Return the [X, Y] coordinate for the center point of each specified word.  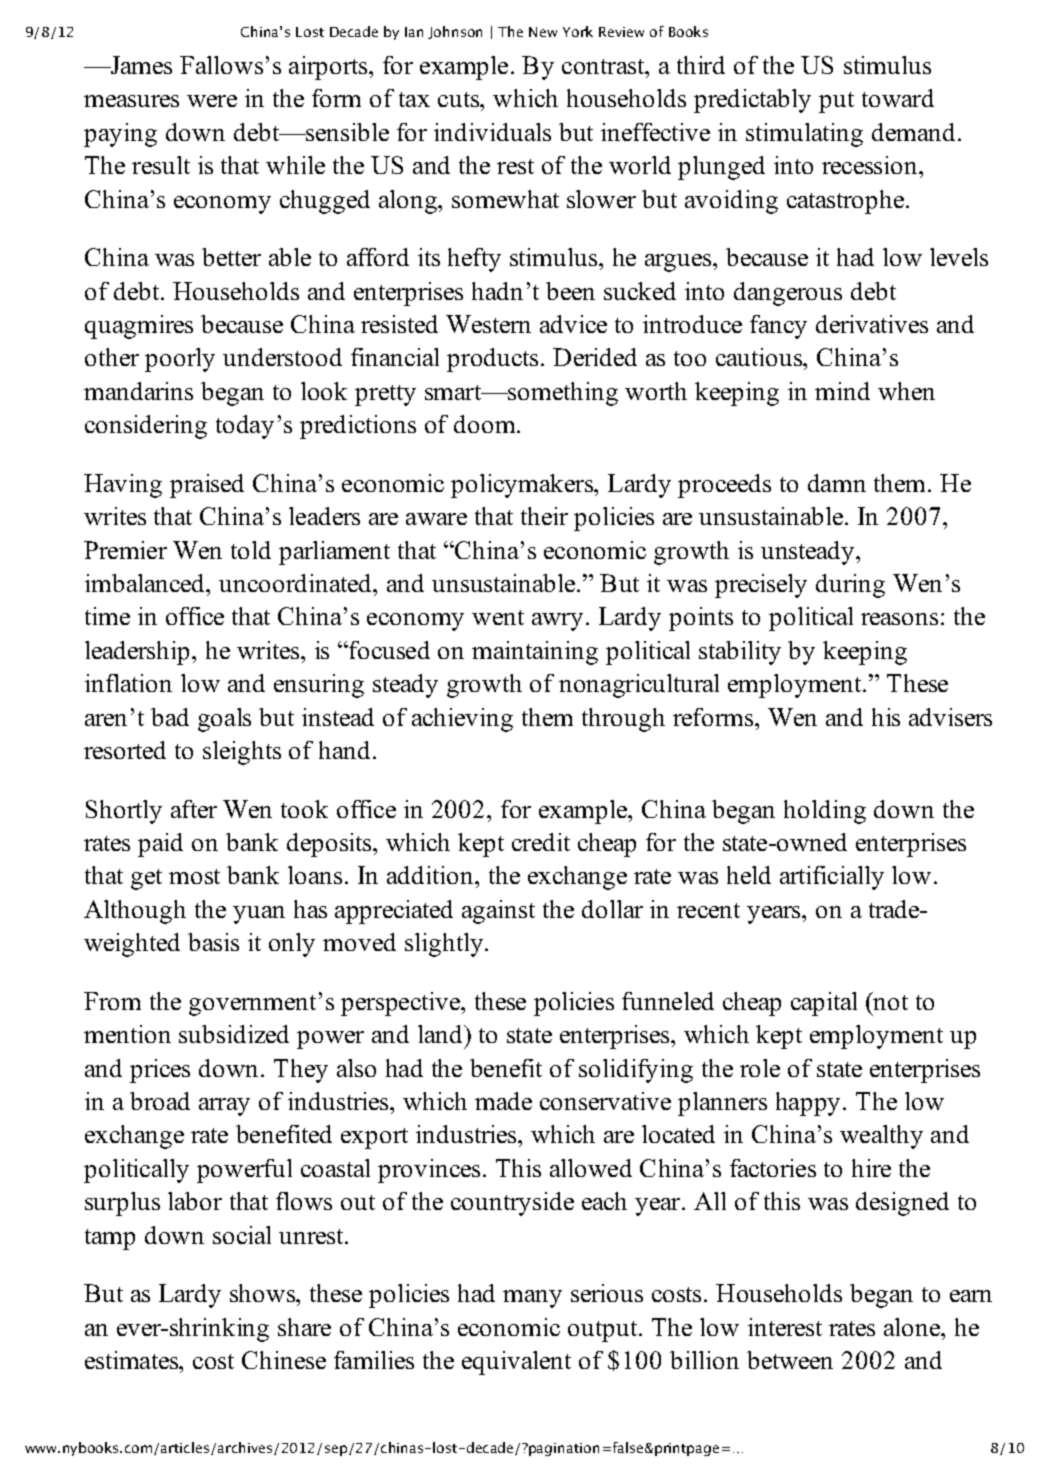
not [890, 1001]
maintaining [535, 653]
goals [224, 720]
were [212, 101]
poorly [180, 360]
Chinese [284, 1360]
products [494, 360]
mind [842, 391]
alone [913, 1327]
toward [898, 98]
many [532, 1299]
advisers [950, 717]
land [441, 1034]
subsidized [234, 1034]
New [543, 32]
